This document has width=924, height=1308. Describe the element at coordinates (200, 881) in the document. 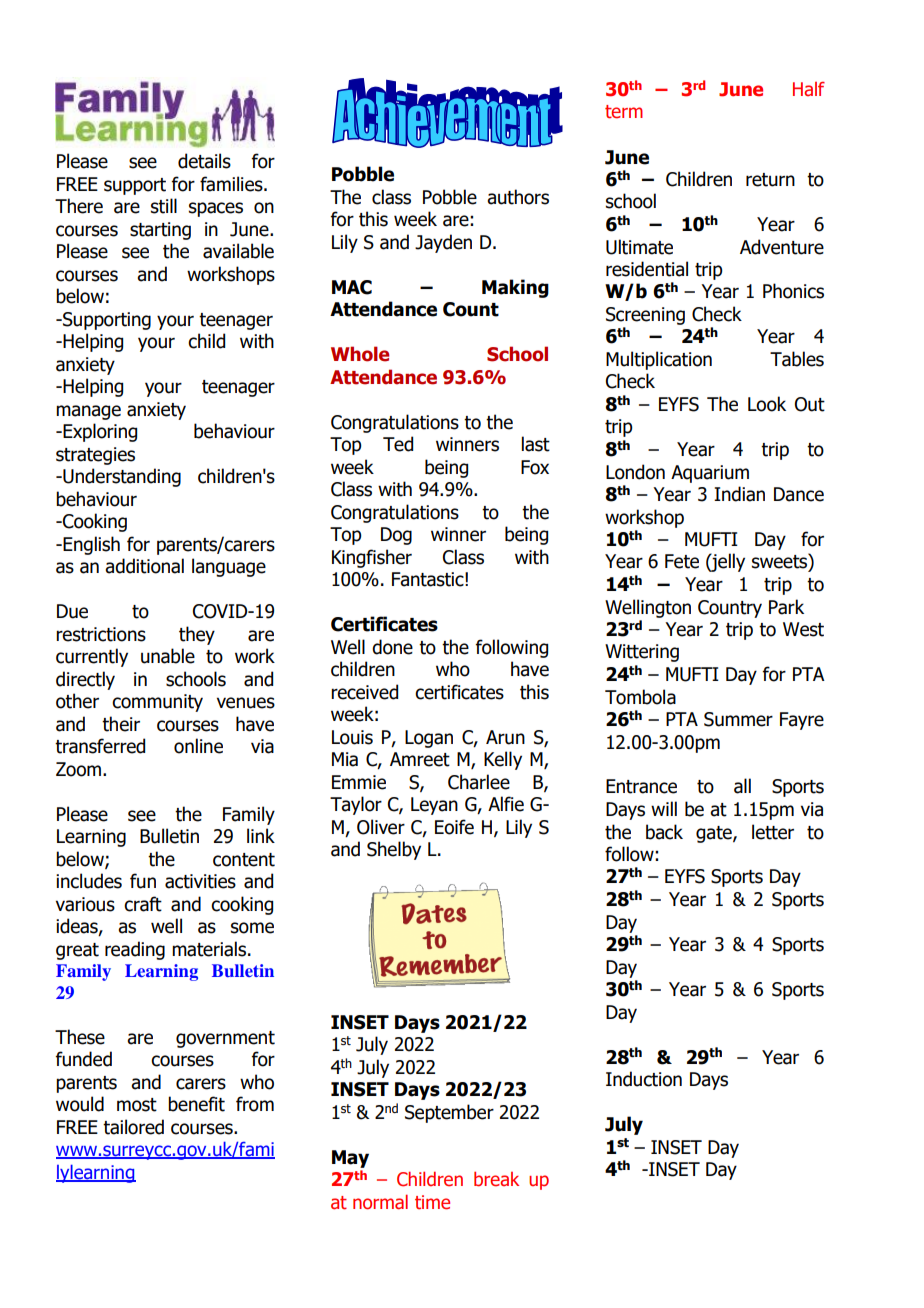

I see `activities` at that location.
